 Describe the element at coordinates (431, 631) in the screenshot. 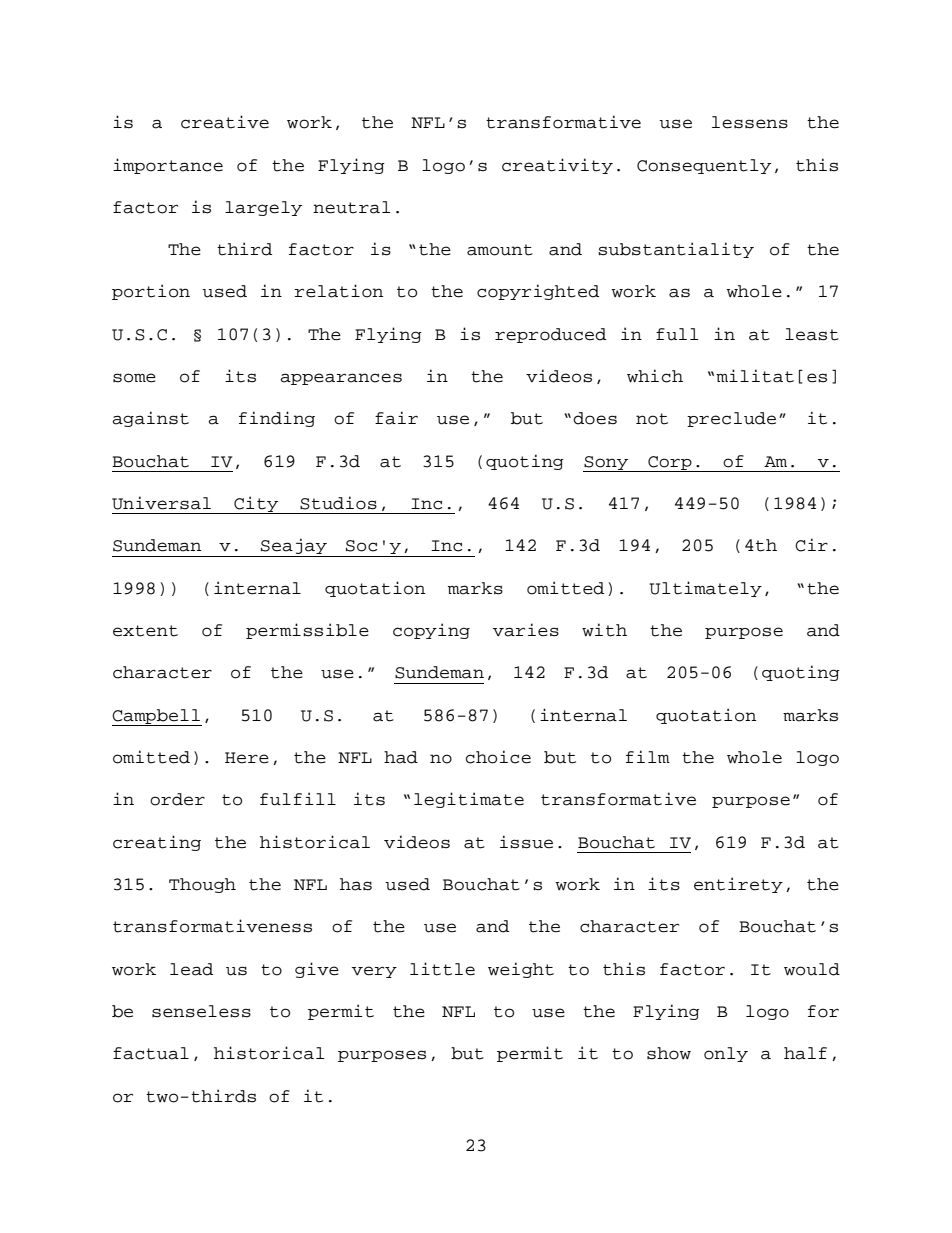

I see `copying` at that location.
